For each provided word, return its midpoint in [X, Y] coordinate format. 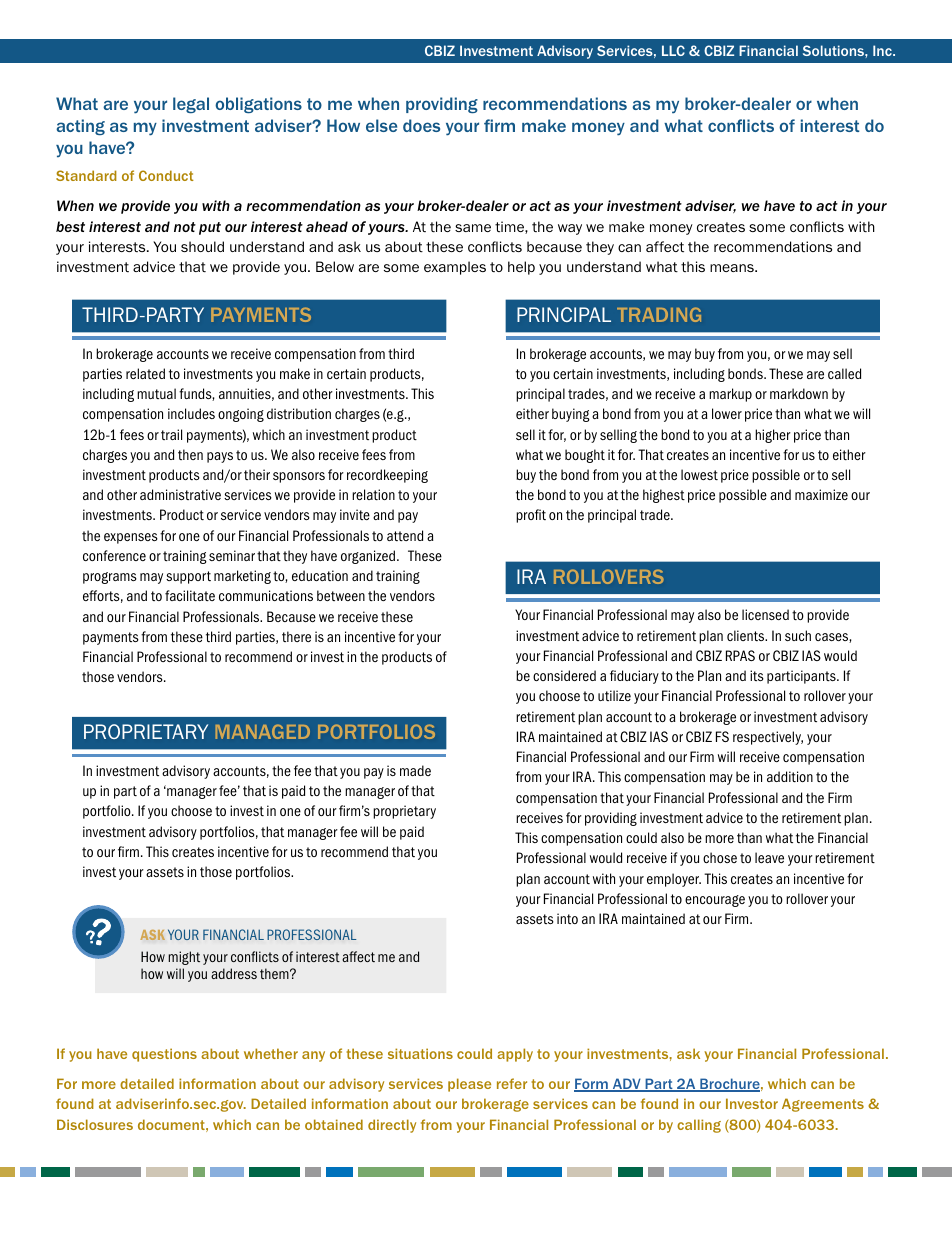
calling [699, 1126]
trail [171, 434]
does [421, 125]
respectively [768, 738]
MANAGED [263, 731]
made [415, 770]
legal [191, 105]
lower [727, 413]
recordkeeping [387, 476]
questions [164, 1055]
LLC [673, 50]
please [469, 1085]
